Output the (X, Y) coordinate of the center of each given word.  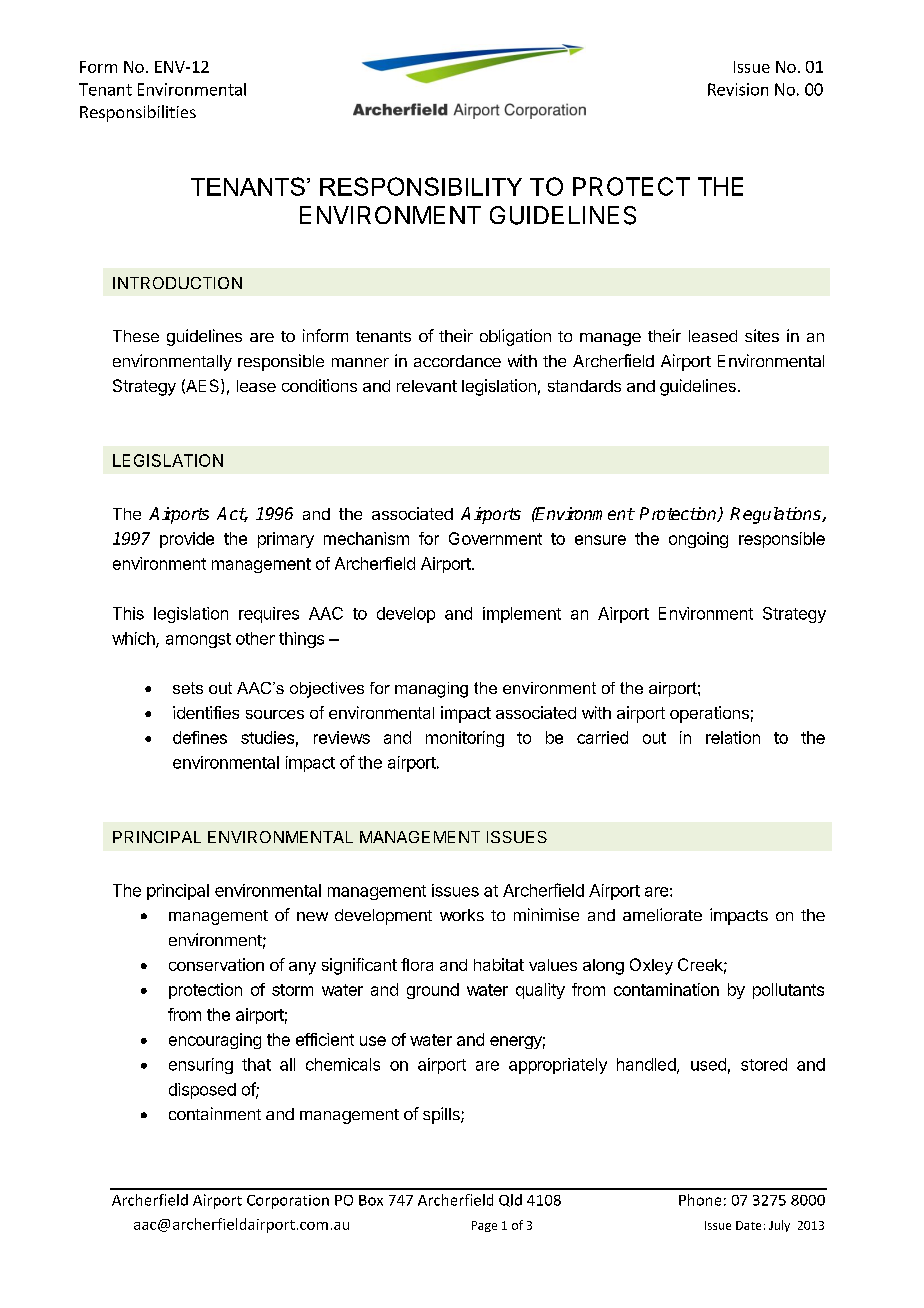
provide (187, 540)
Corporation (288, 1202)
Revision (738, 89)
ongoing (698, 540)
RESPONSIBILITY (421, 186)
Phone (700, 1200)
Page (484, 1226)
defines (200, 737)
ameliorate (662, 914)
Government (495, 538)
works (462, 915)
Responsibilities (138, 113)
